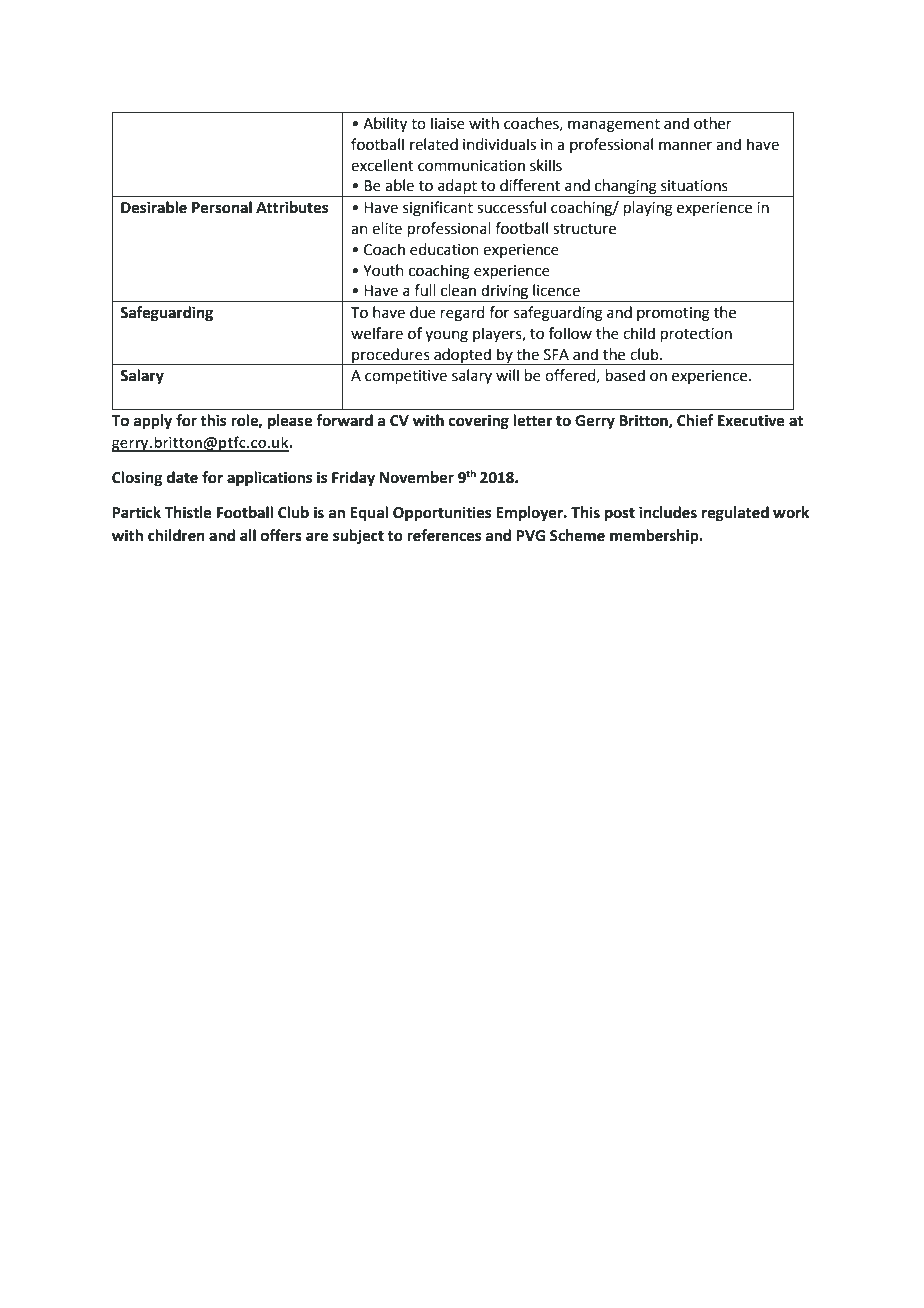 The height and width of the document is (1308, 924). What do you see at coordinates (434, 144) in the document?
I see `related` at bounding box center [434, 144].
